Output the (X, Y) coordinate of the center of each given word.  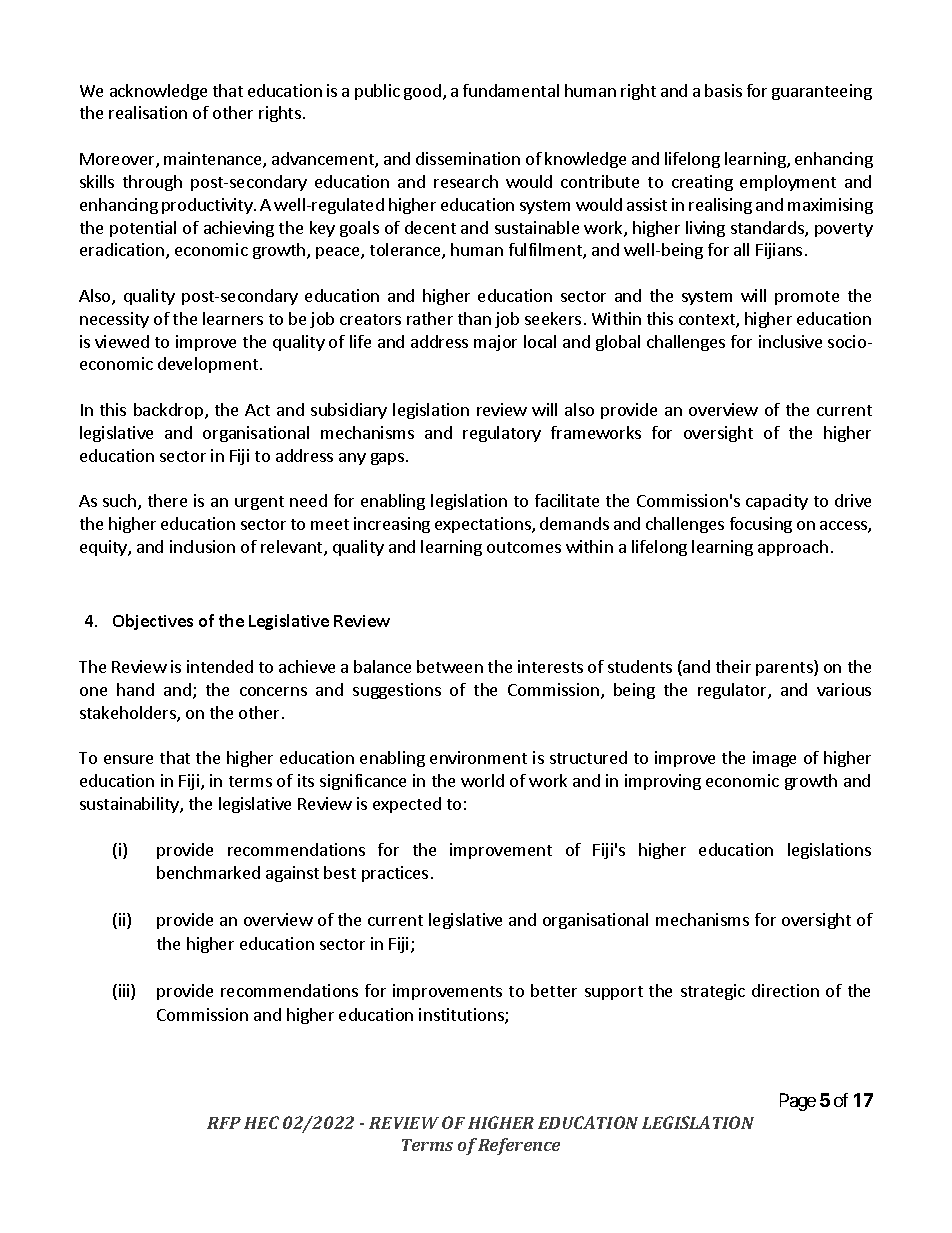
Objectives (153, 622)
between (450, 666)
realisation (148, 112)
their (733, 666)
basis (723, 90)
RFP (224, 1123)
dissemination (468, 158)
